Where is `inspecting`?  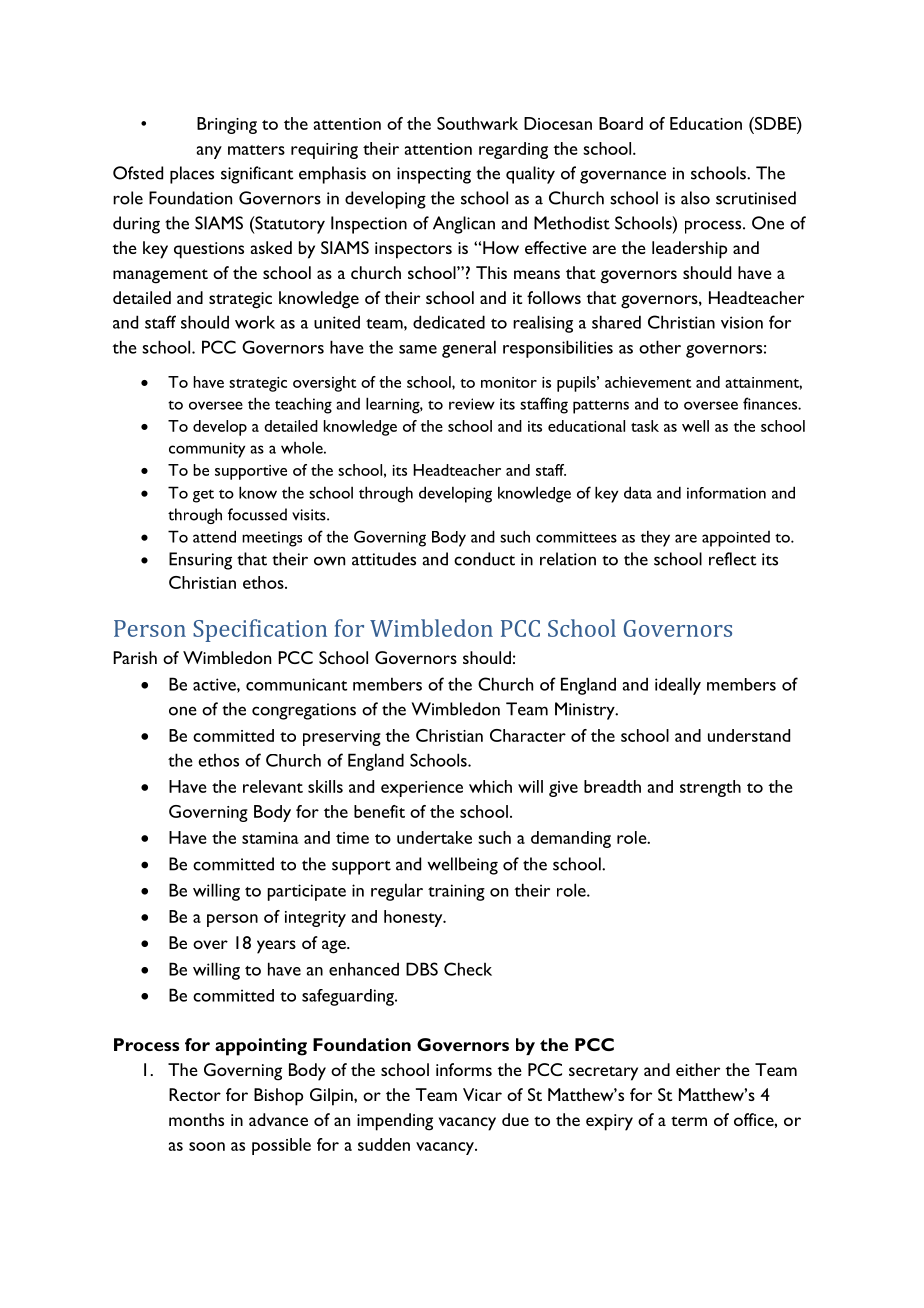
inspecting is located at coordinates (434, 175).
